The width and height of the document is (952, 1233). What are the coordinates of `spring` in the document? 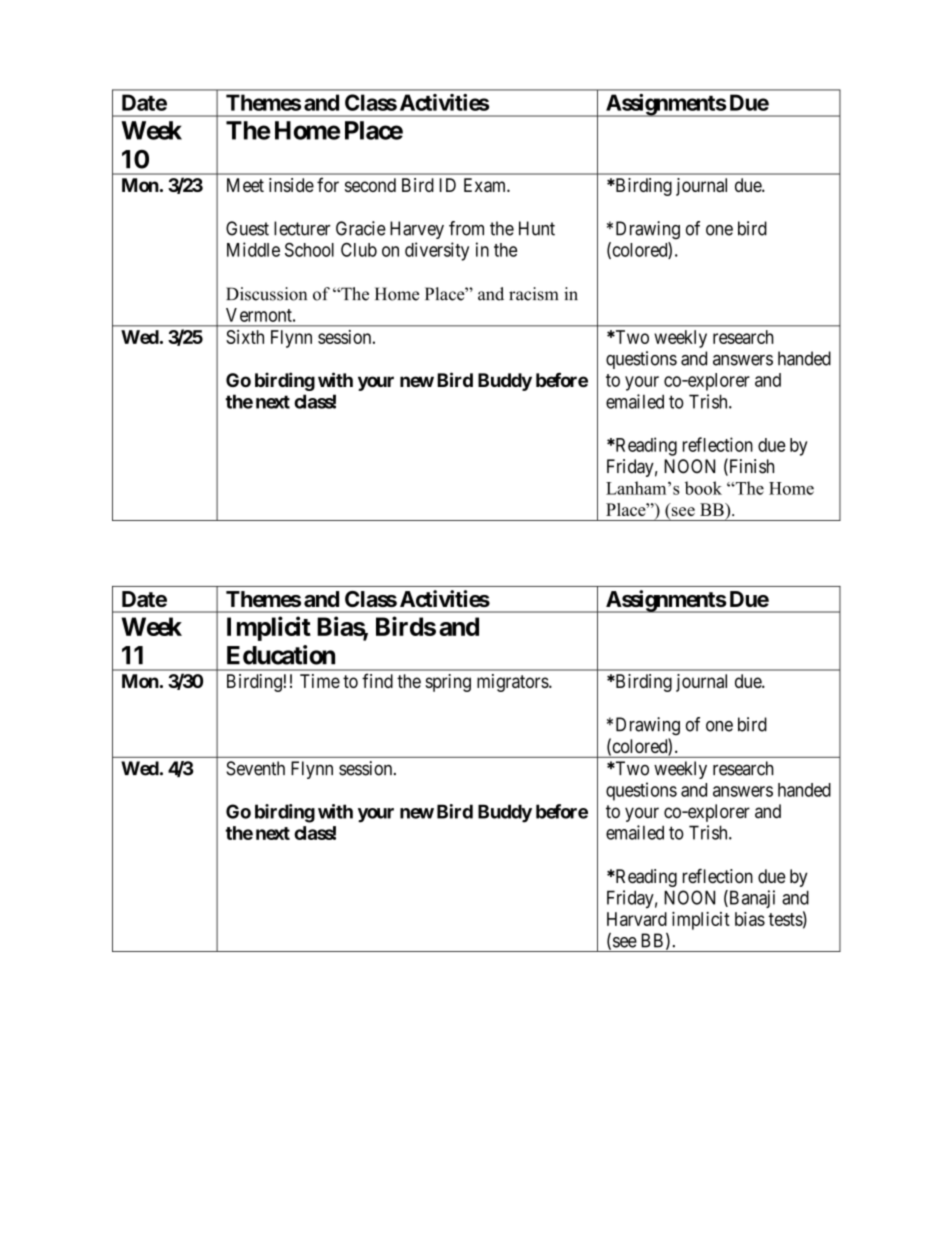 It's located at (448, 683).
